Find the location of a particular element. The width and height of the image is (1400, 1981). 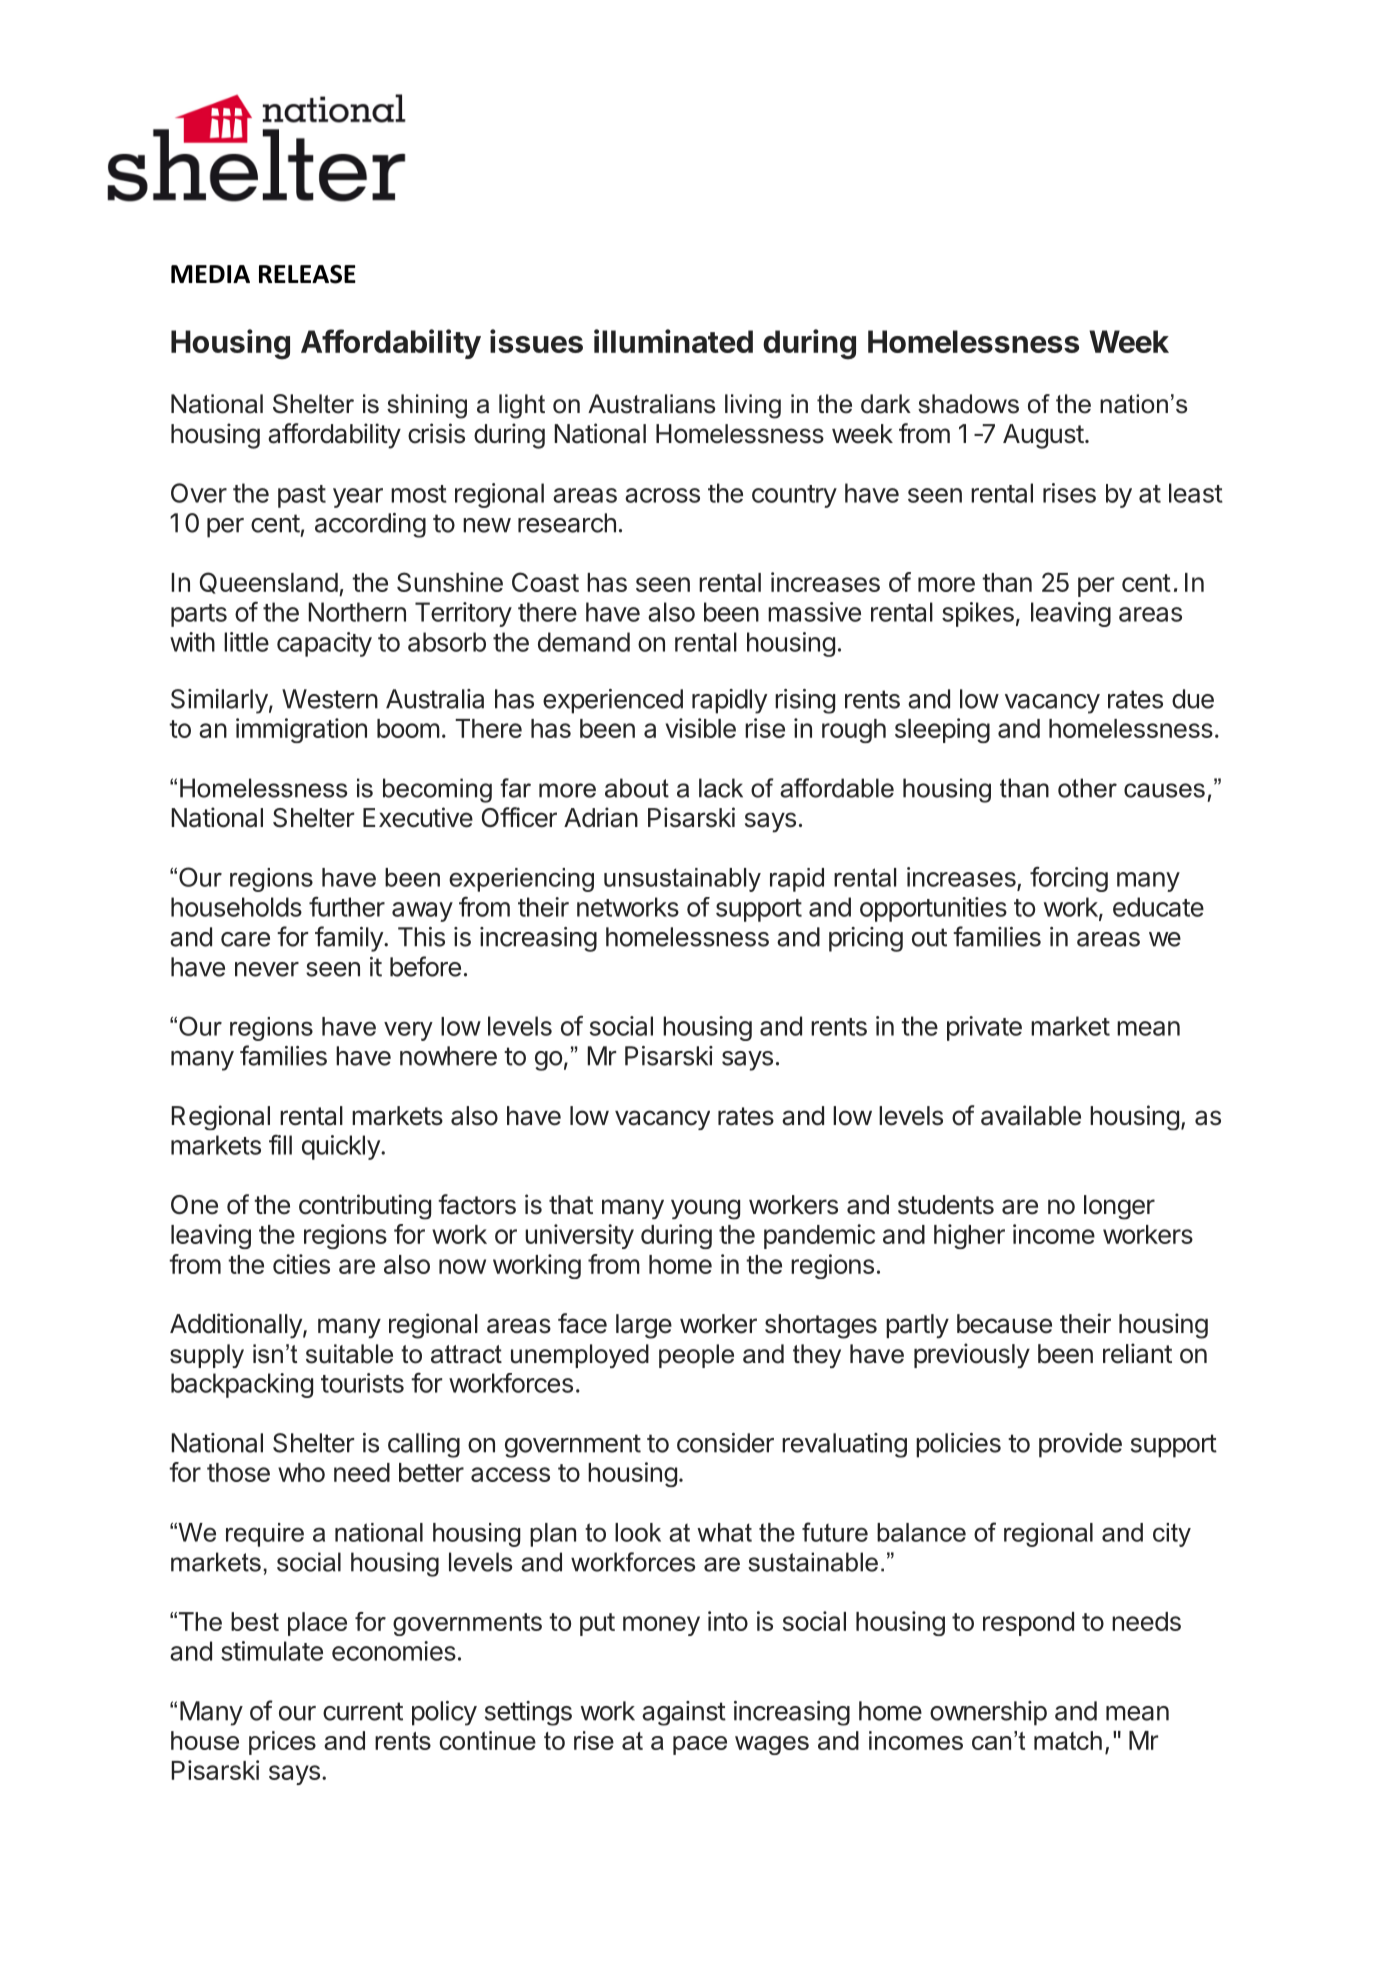

current is located at coordinates (363, 1711).
